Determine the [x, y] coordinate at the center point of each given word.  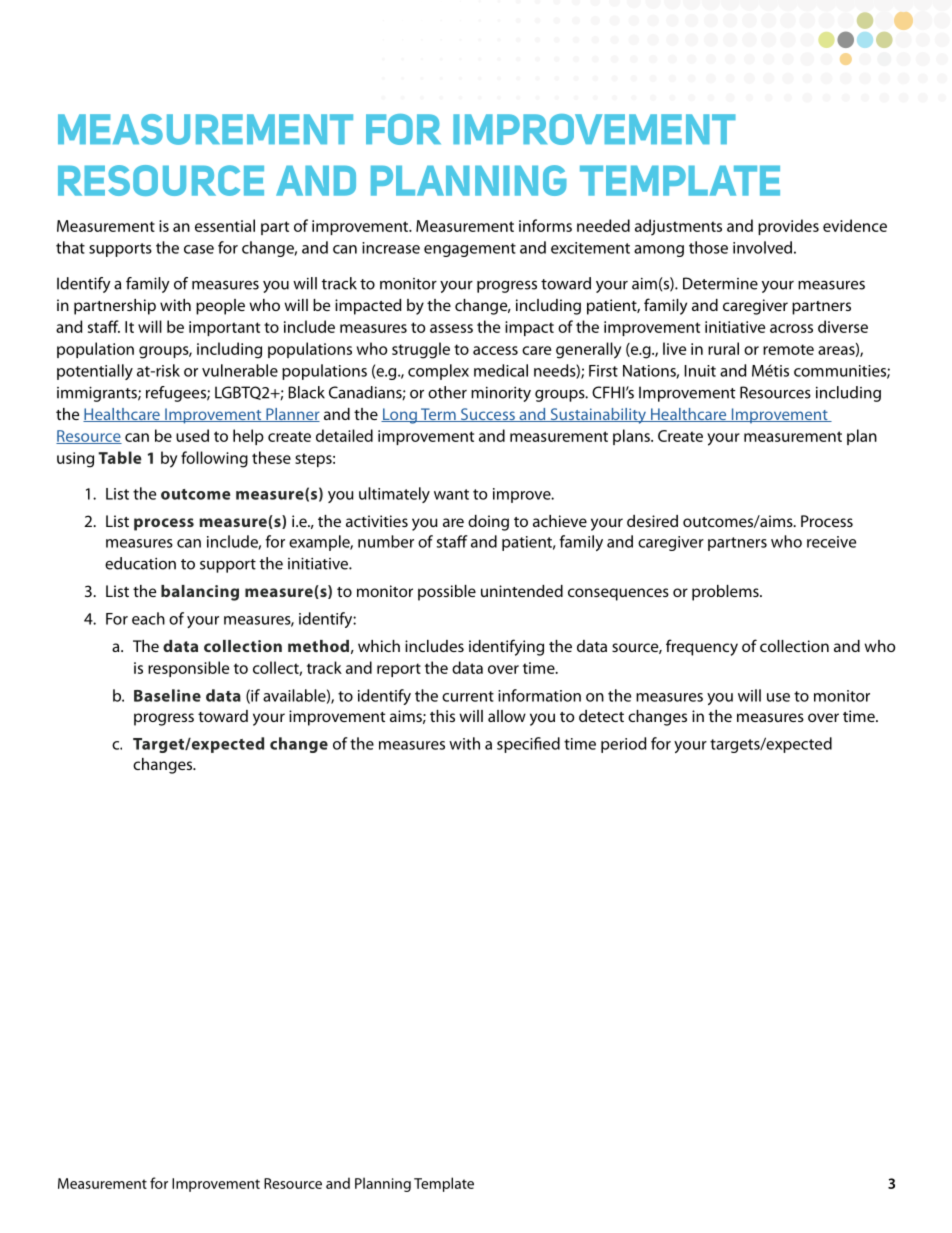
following [214, 459]
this [442, 716]
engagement [470, 250]
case [199, 249]
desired [652, 521]
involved [762, 247]
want [451, 494]
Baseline [167, 695]
